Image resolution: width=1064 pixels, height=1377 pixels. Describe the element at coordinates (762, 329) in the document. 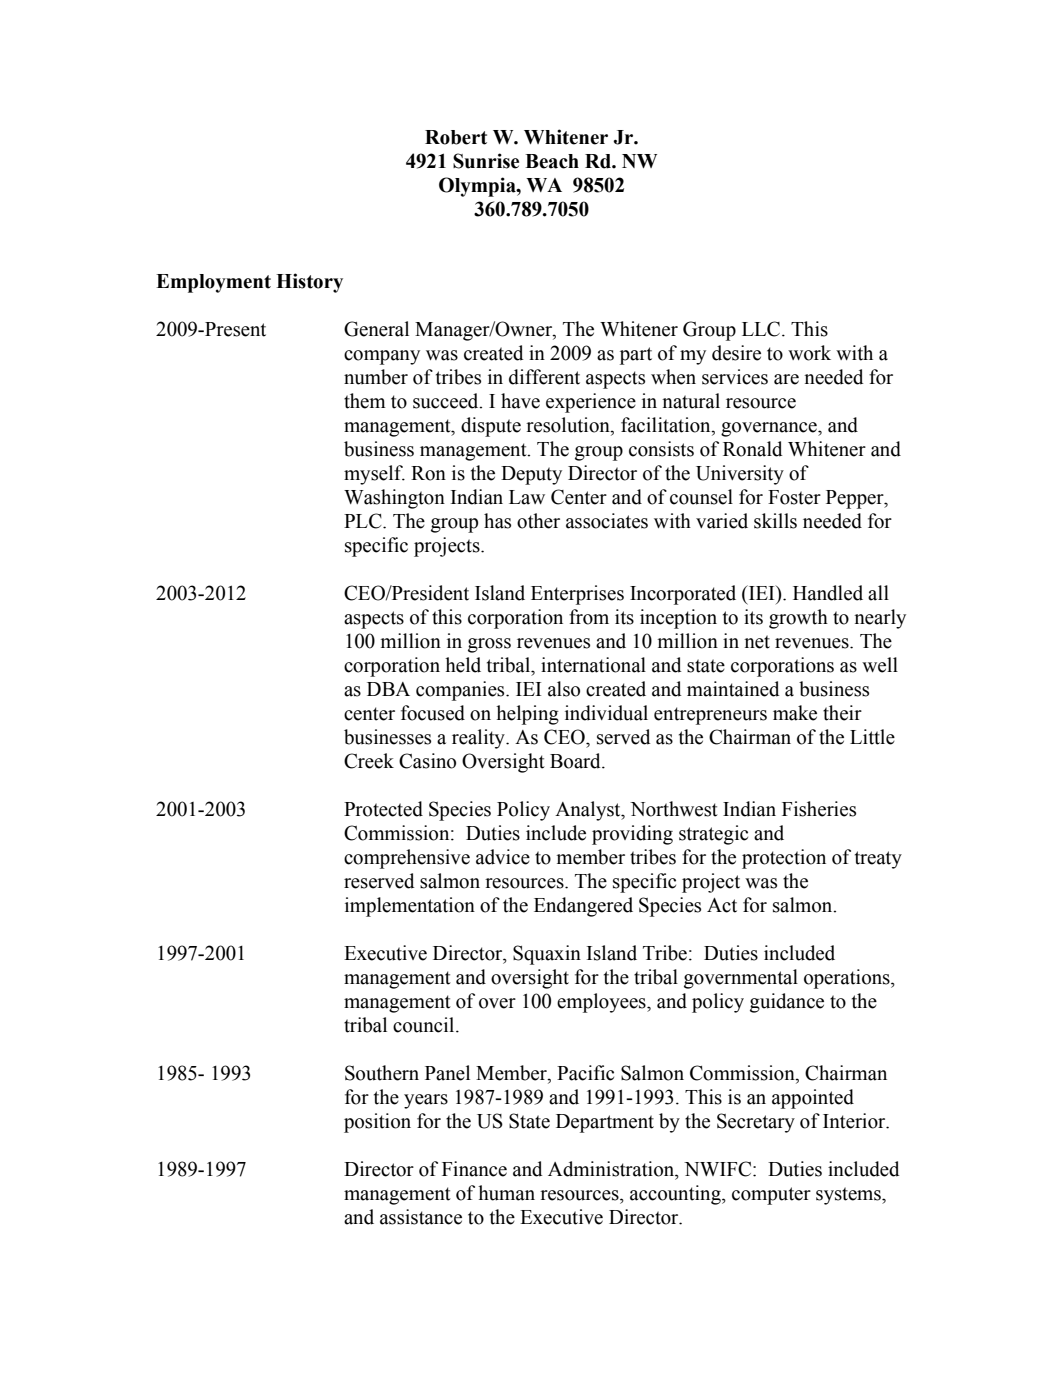

I see `LLC` at that location.
